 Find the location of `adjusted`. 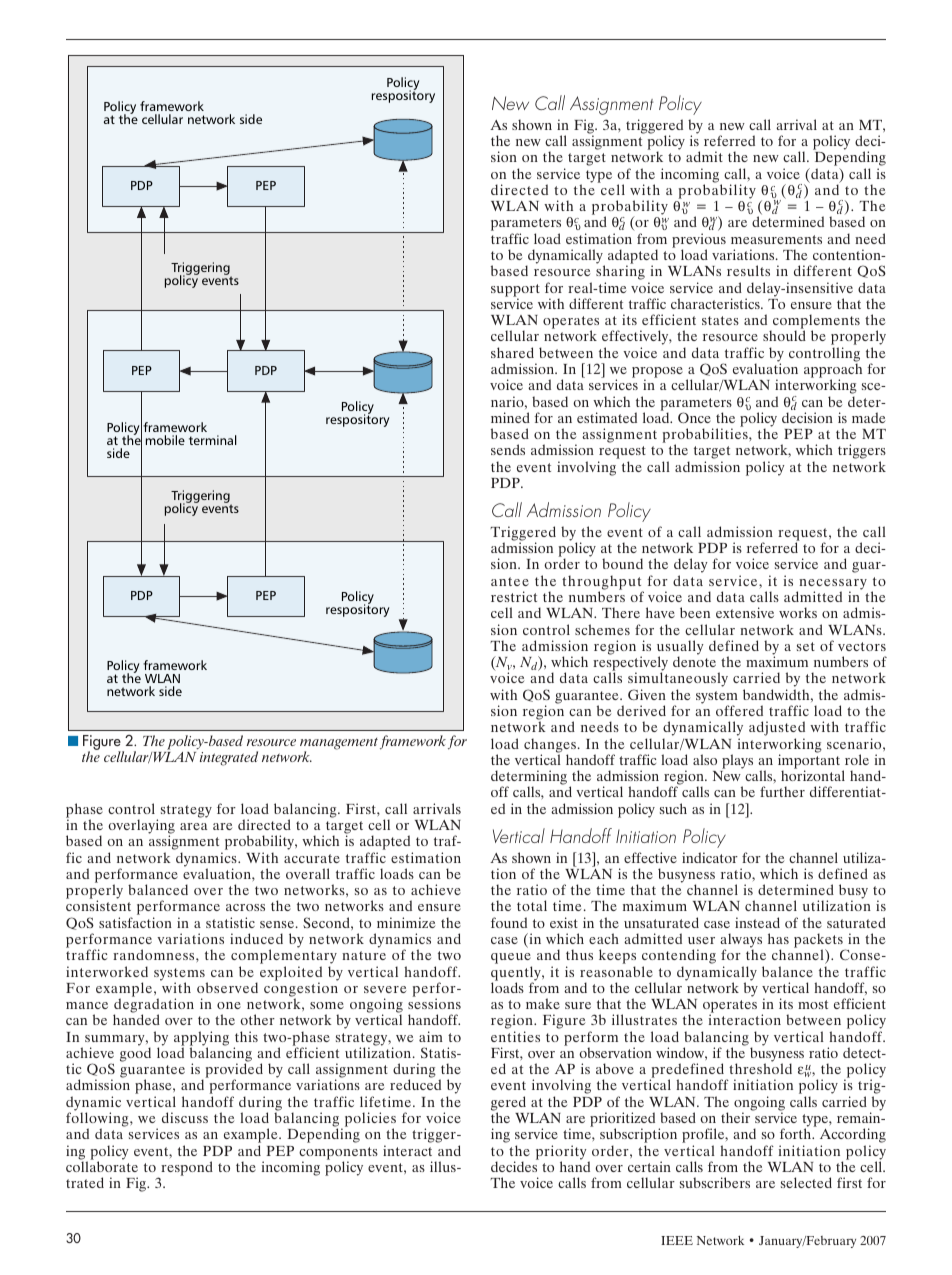

adjusted is located at coordinates (777, 730).
